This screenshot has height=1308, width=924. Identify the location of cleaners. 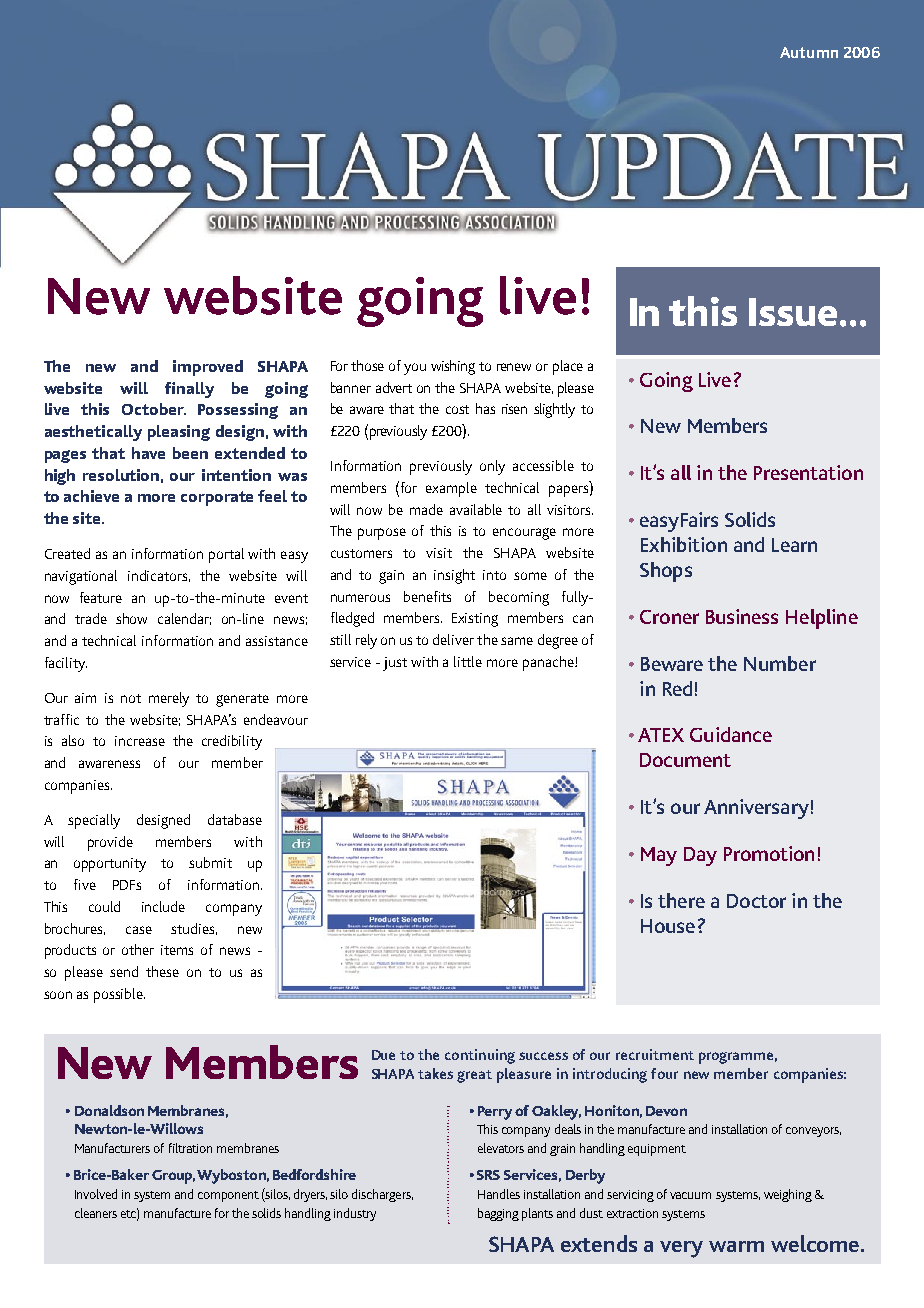
(96, 1213).
